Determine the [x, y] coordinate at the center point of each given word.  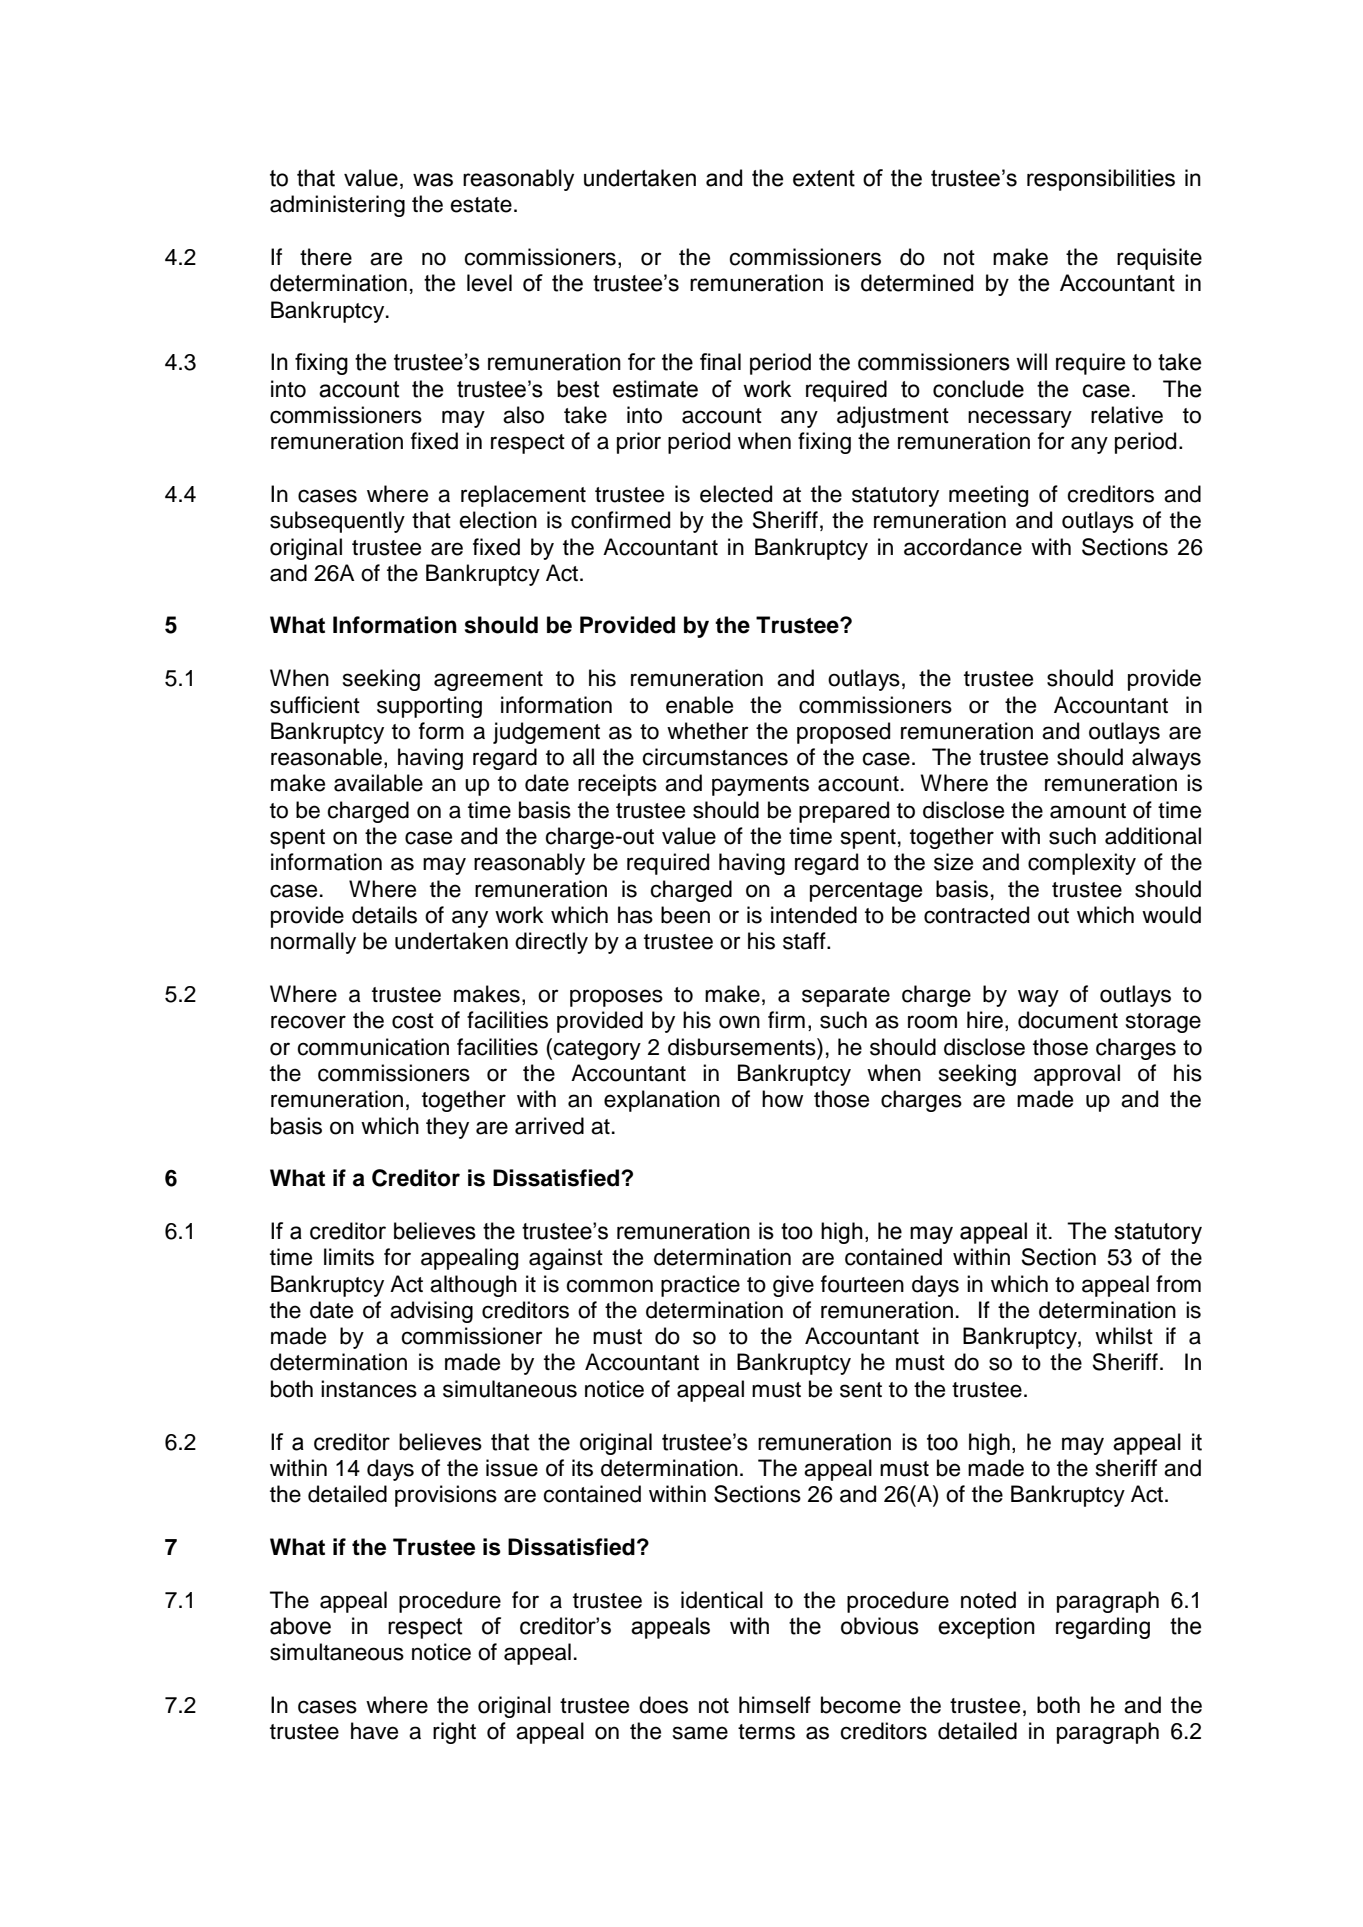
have [374, 1731]
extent [824, 178]
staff [805, 941]
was [433, 180]
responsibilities [1101, 180]
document [1068, 1020]
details [384, 915]
